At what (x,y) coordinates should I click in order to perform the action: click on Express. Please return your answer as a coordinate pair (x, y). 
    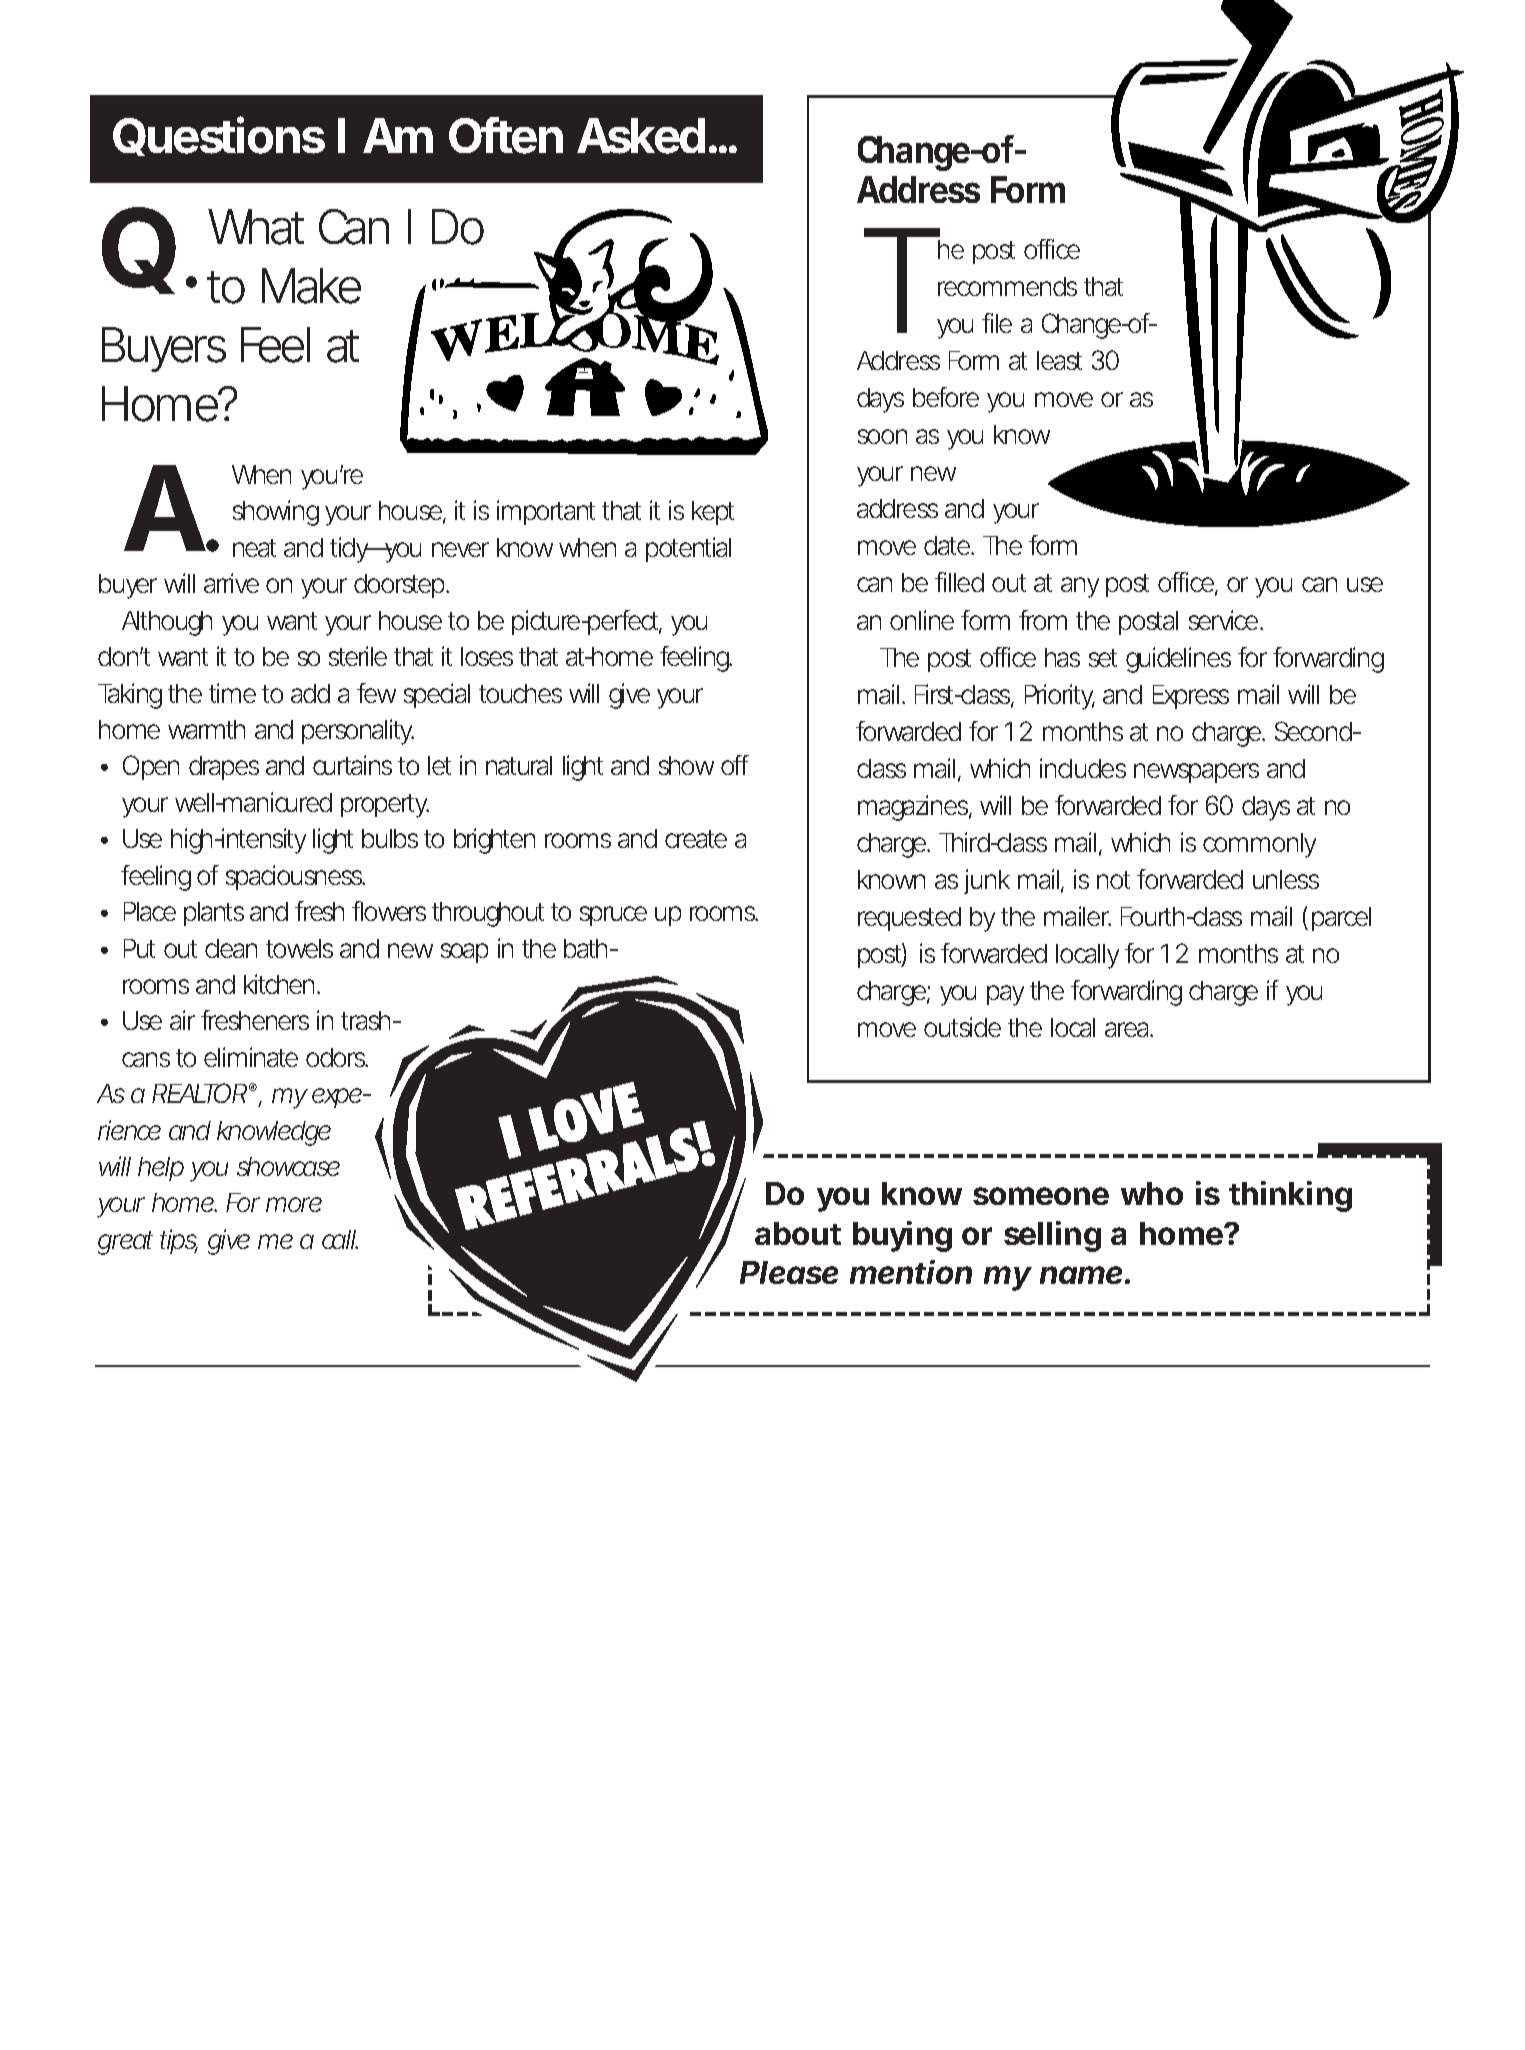
    Looking at the image, I should click on (1191, 697).
